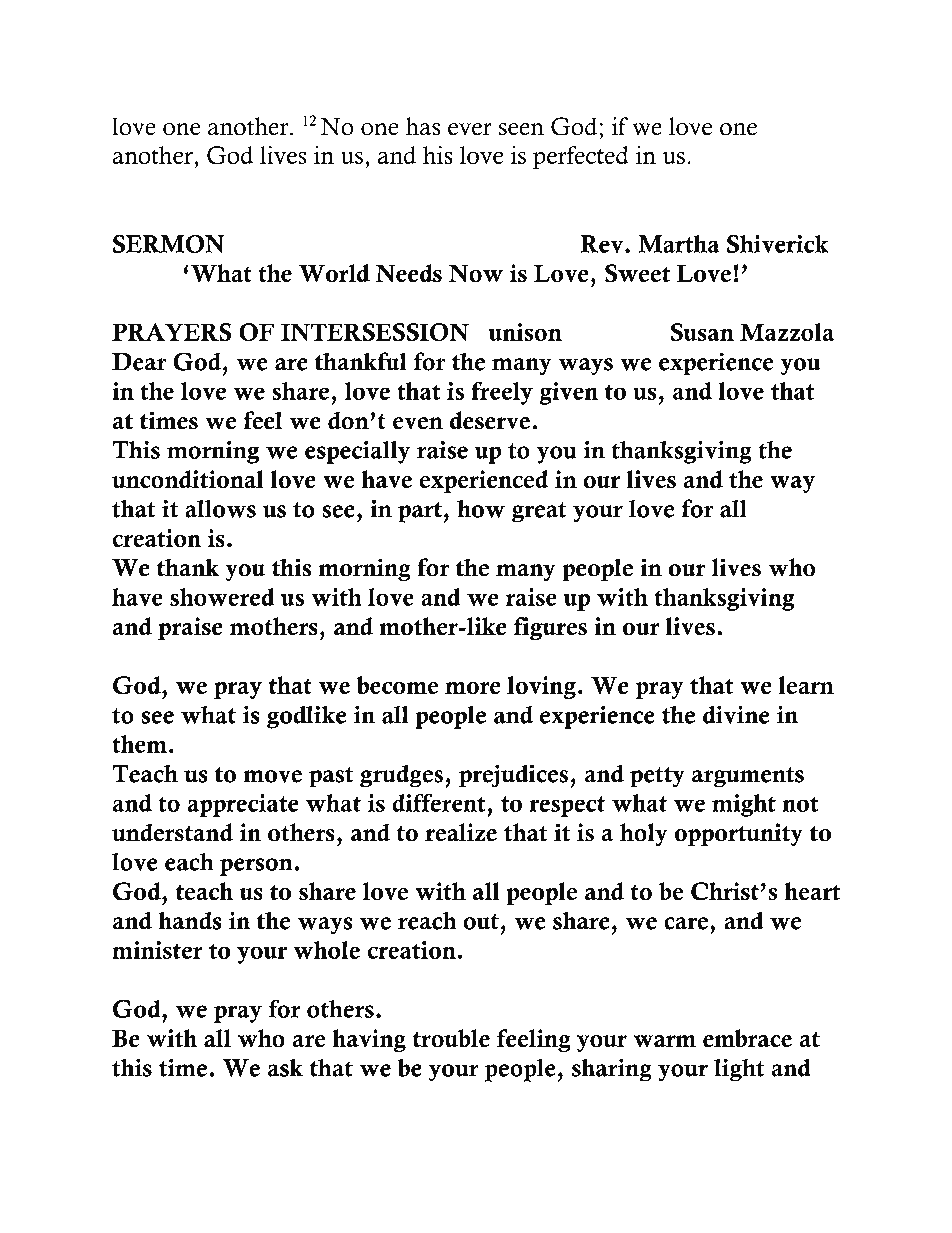 This screenshot has height=1233, width=952. What do you see at coordinates (272, 776) in the screenshot?
I see `move` at bounding box center [272, 776].
